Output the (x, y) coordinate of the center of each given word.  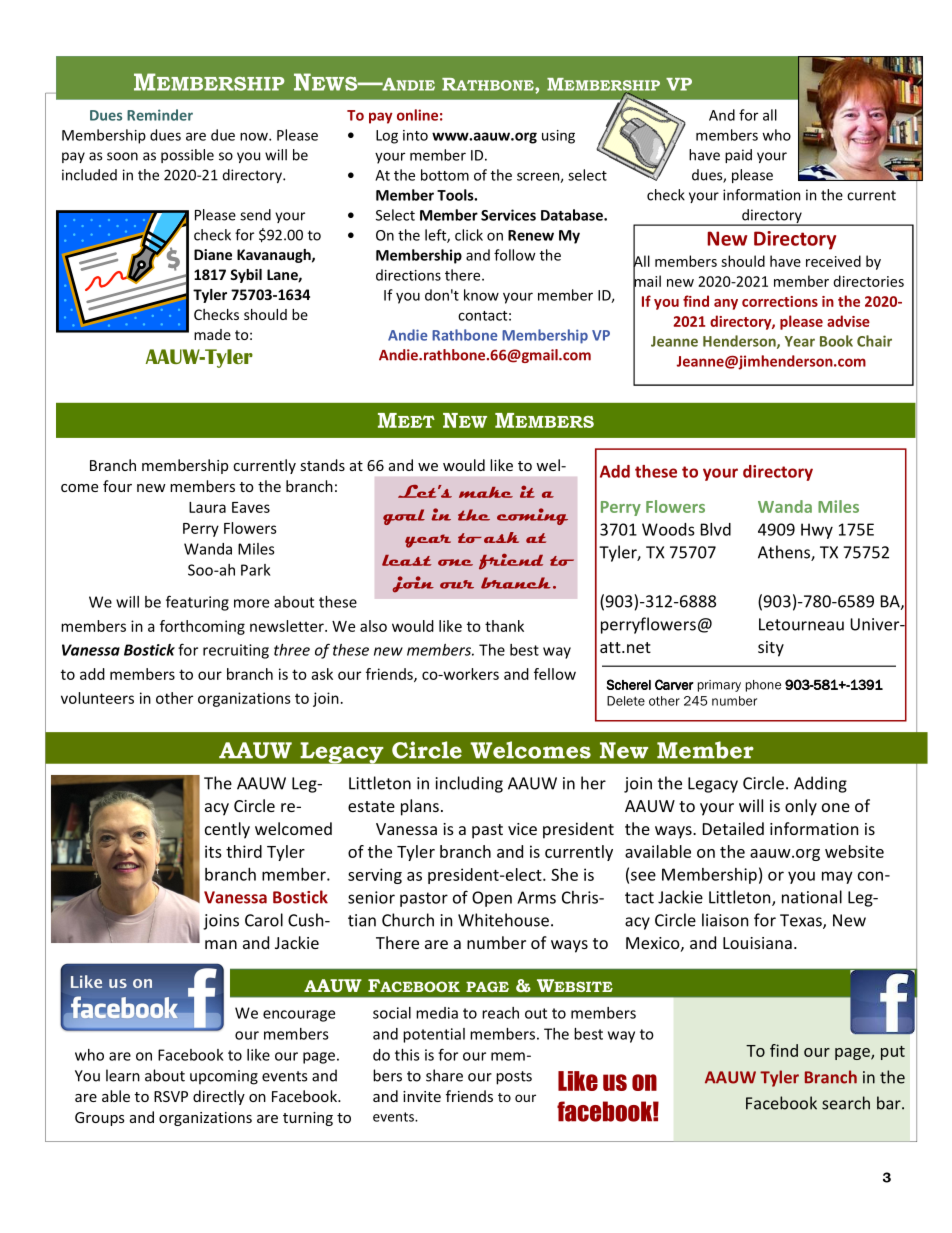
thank (504, 626)
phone (763, 686)
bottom (445, 175)
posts (514, 1078)
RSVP (171, 1096)
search (846, 1103)
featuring (197, 603)
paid (738, 156)
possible (187, 156)
